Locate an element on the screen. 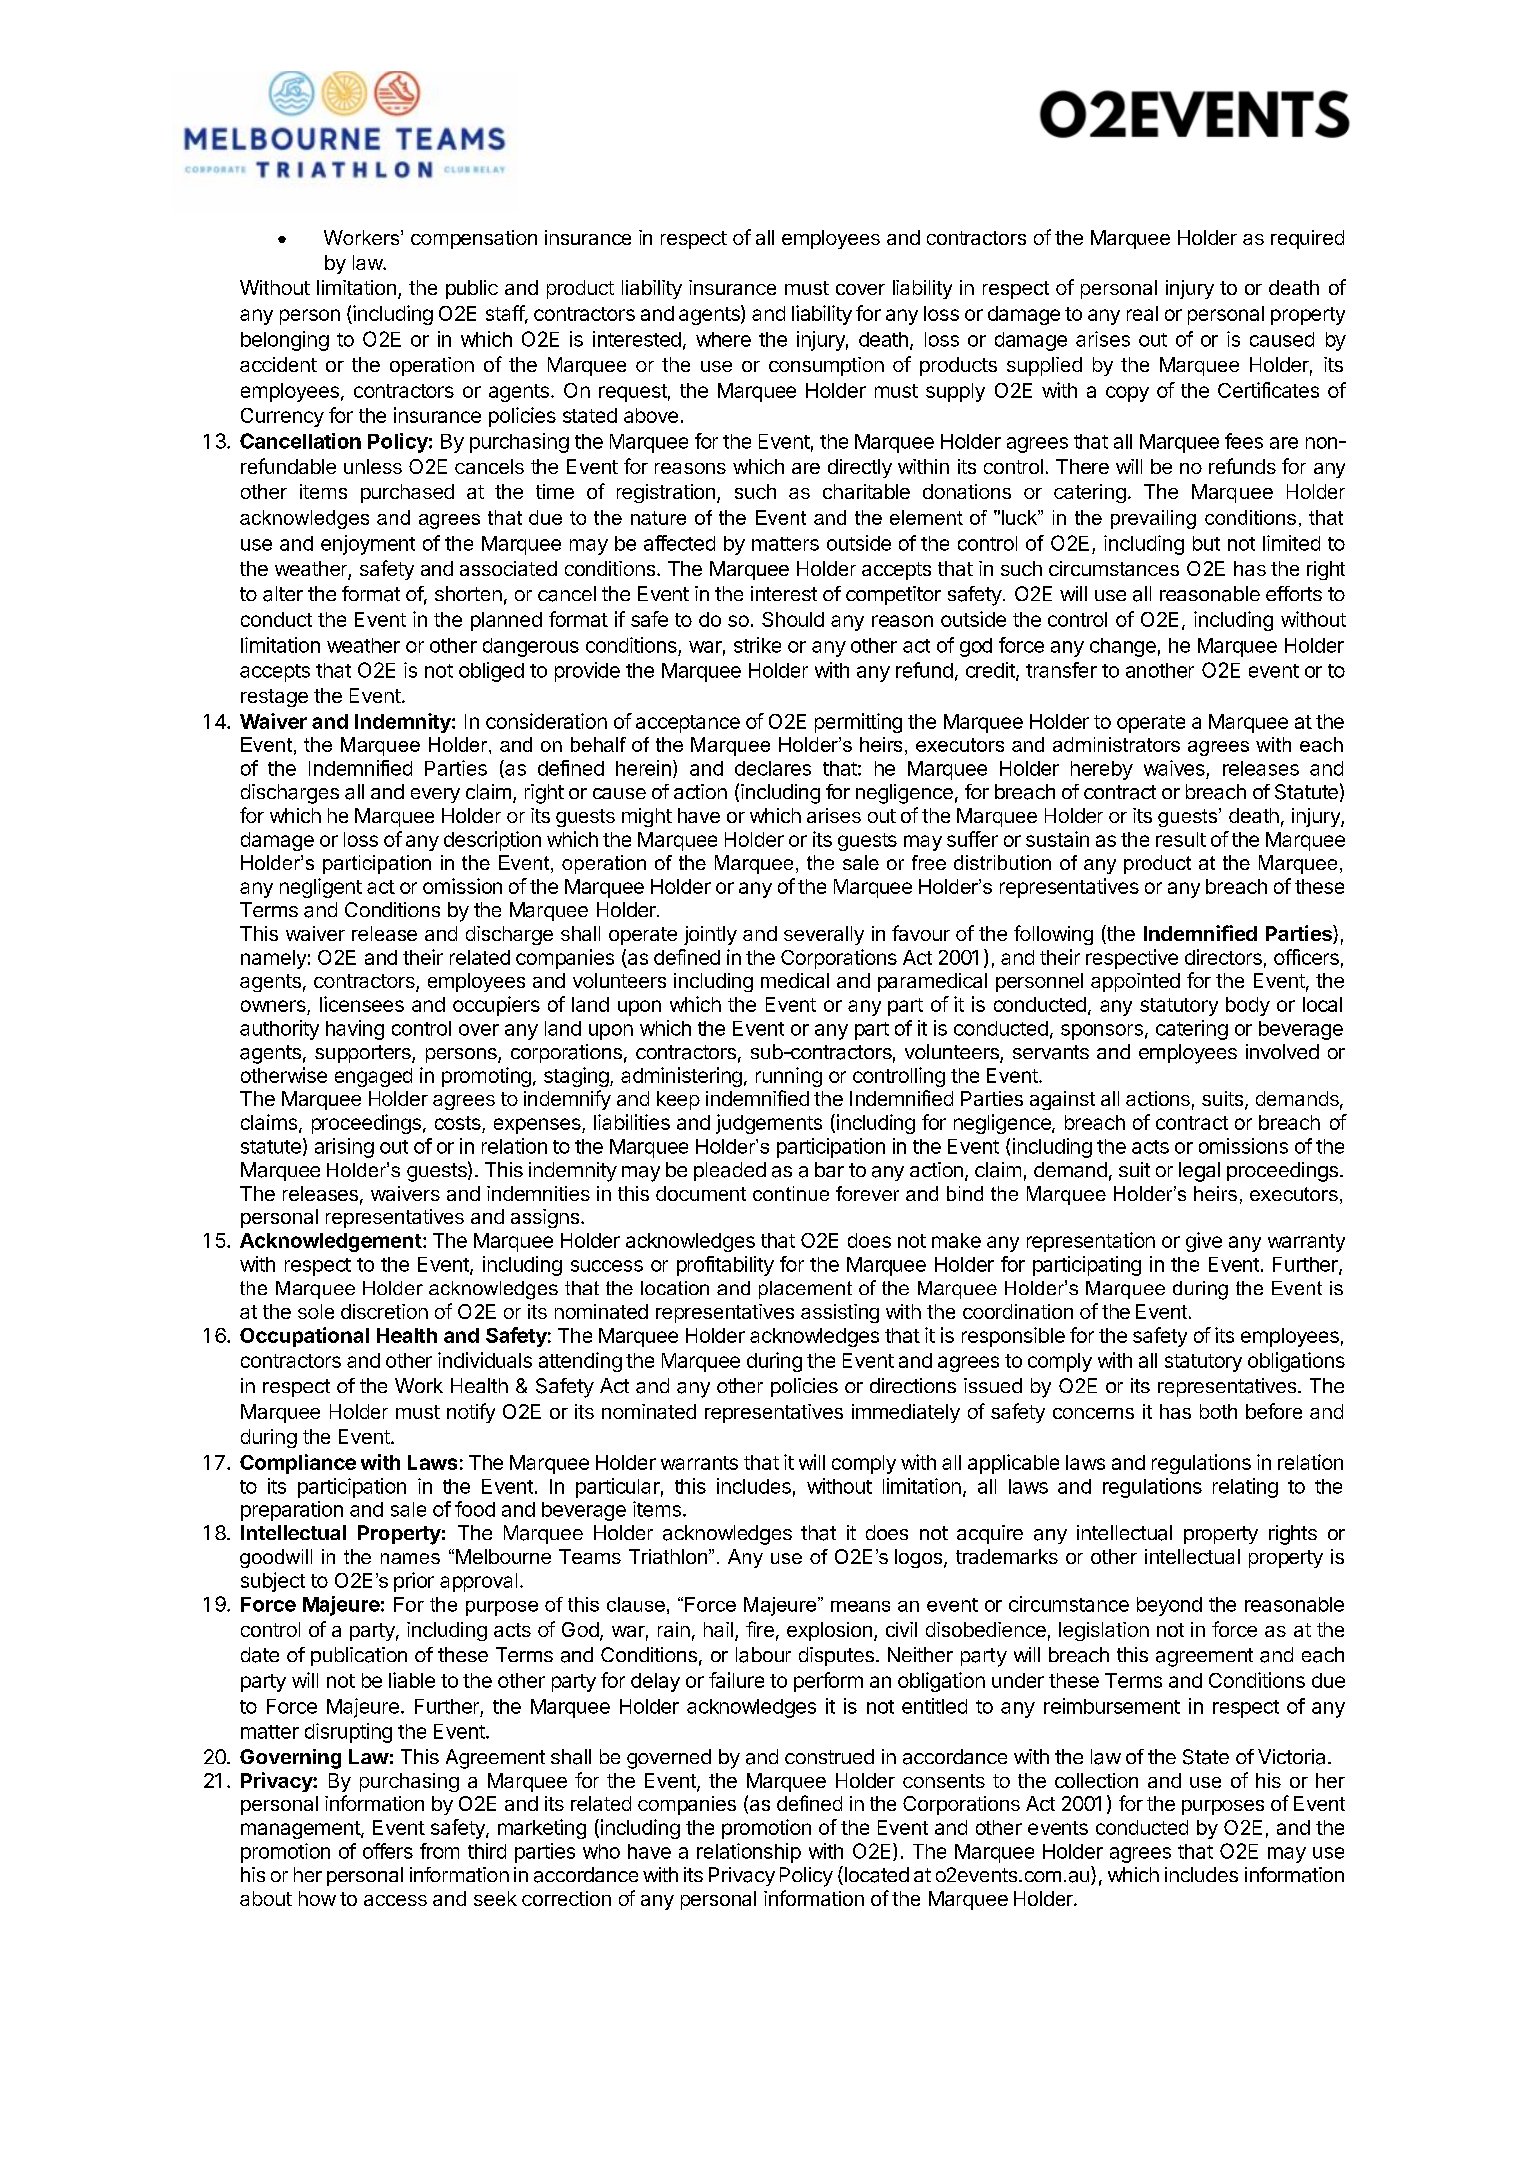  names is located at coordinates (410, 1558).
